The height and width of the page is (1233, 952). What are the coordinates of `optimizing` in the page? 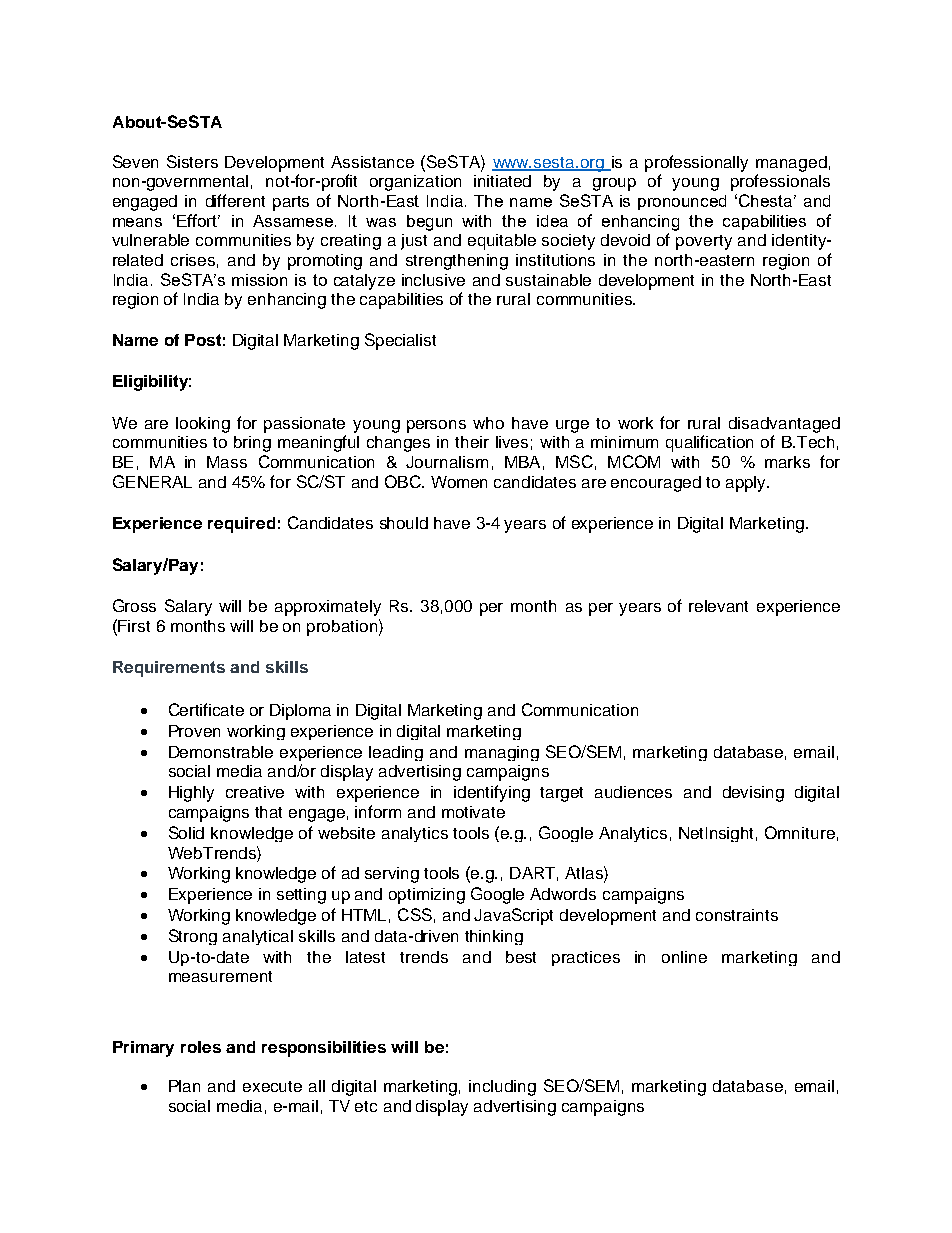 It's located at (427, 896).
